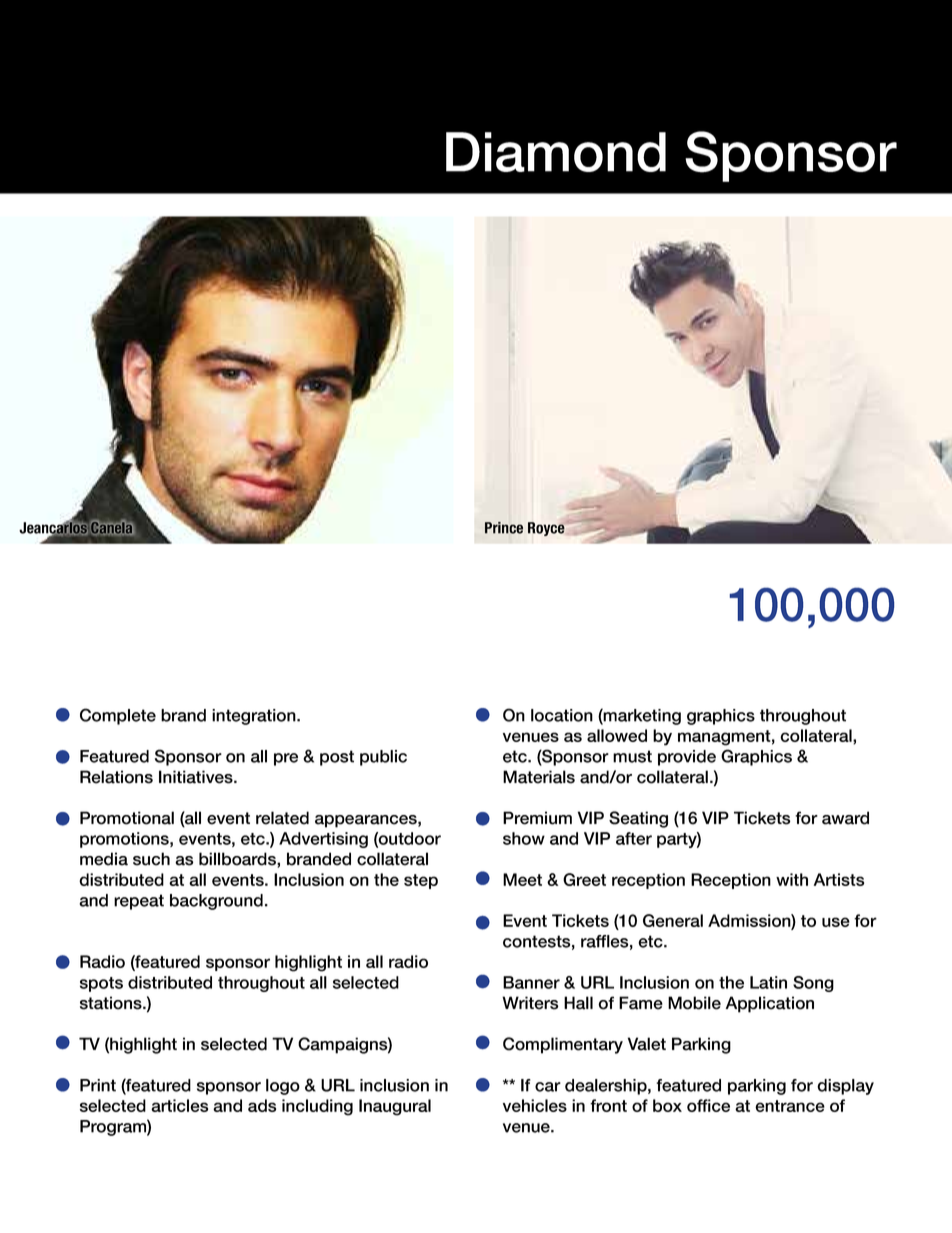 The width and height of the screenshot is (952, 1233). What do you see at coordinates (179, 1105) in the screenshot?
I see `articles` at bounding box center [179, 1105].
